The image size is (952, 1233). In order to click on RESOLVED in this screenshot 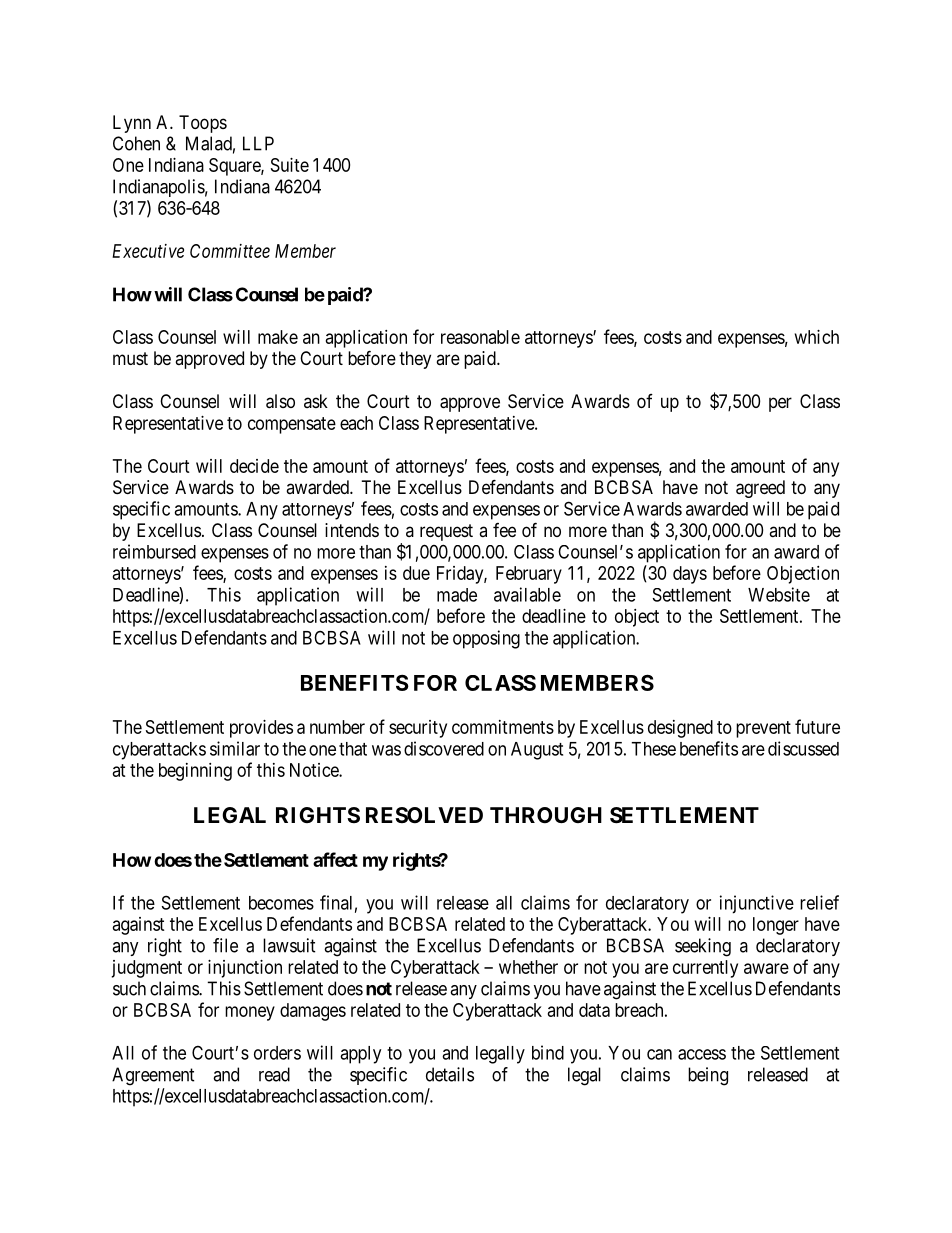, I will do `click(424, 815)`.
